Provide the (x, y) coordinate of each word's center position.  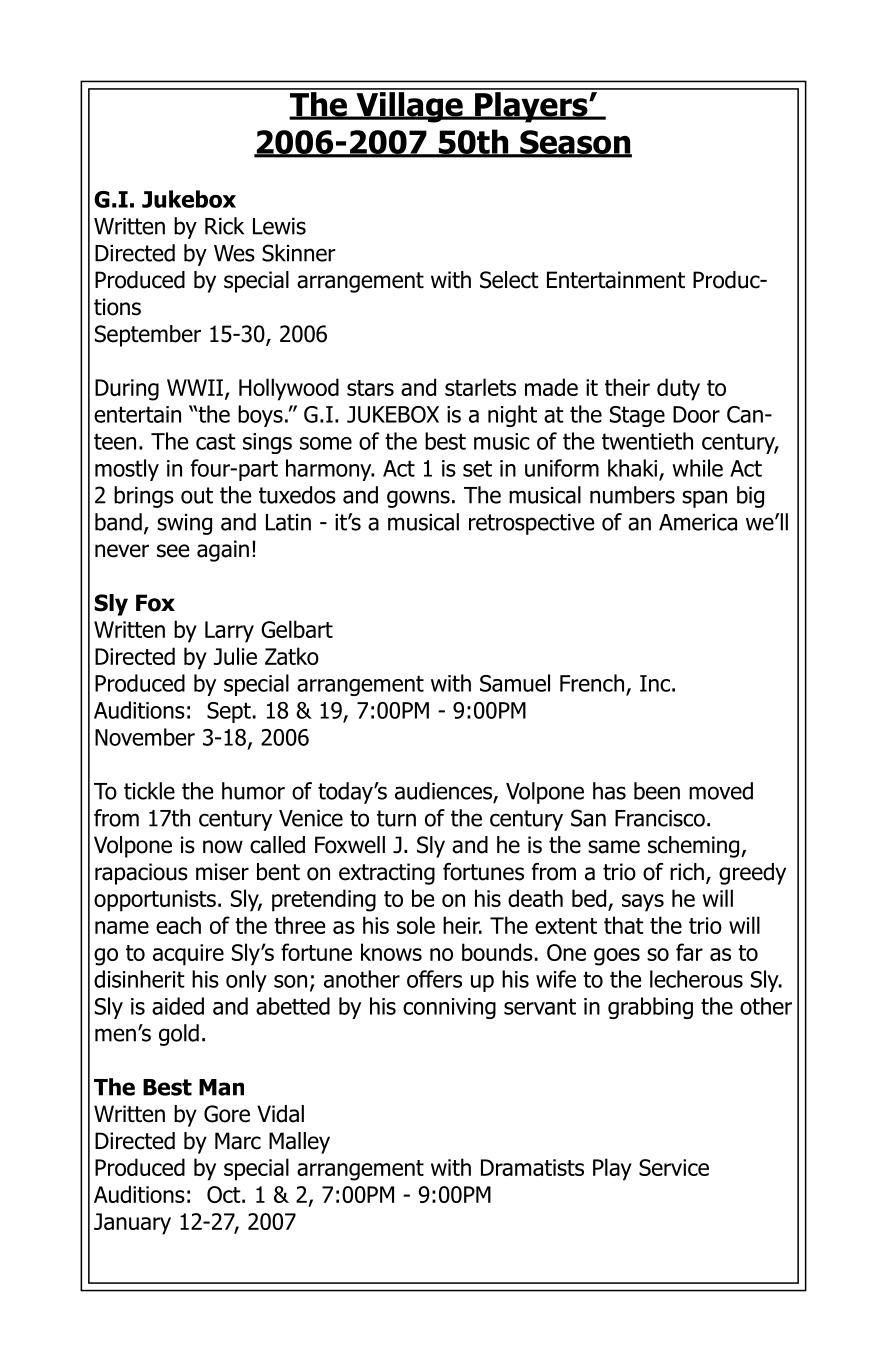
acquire (188, 955)
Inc (655, 683)
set (477, 468)
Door (696, 414)
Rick (224, 226)
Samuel (515, 683)
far (689, 952)
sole (416, 925)
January (132, 1224)
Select (509, 280)
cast (216, 441)
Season (575, 143)
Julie (235, 656)
